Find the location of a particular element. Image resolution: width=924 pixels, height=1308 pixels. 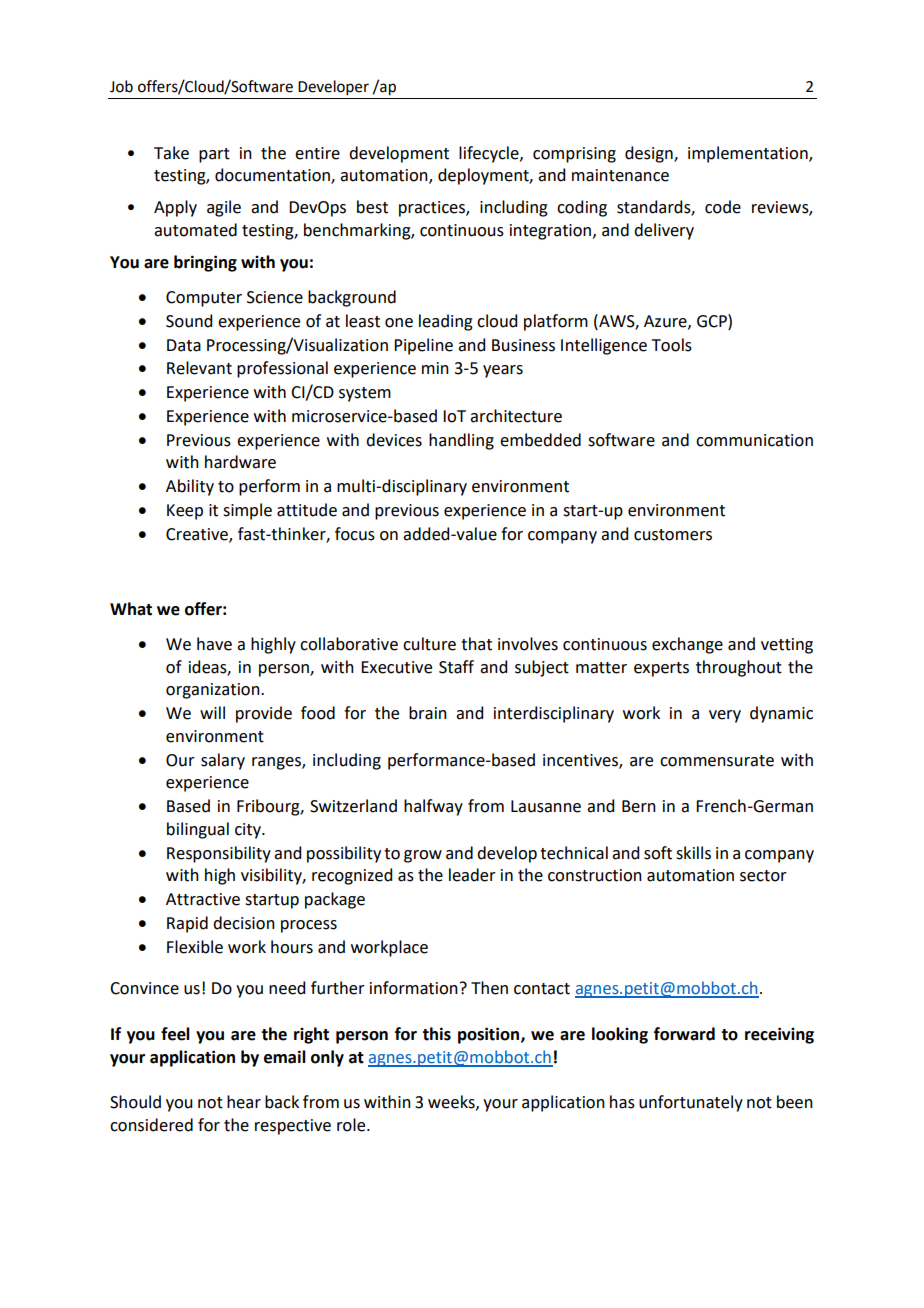

unfortunately is located at coordinates (691, 1103).
